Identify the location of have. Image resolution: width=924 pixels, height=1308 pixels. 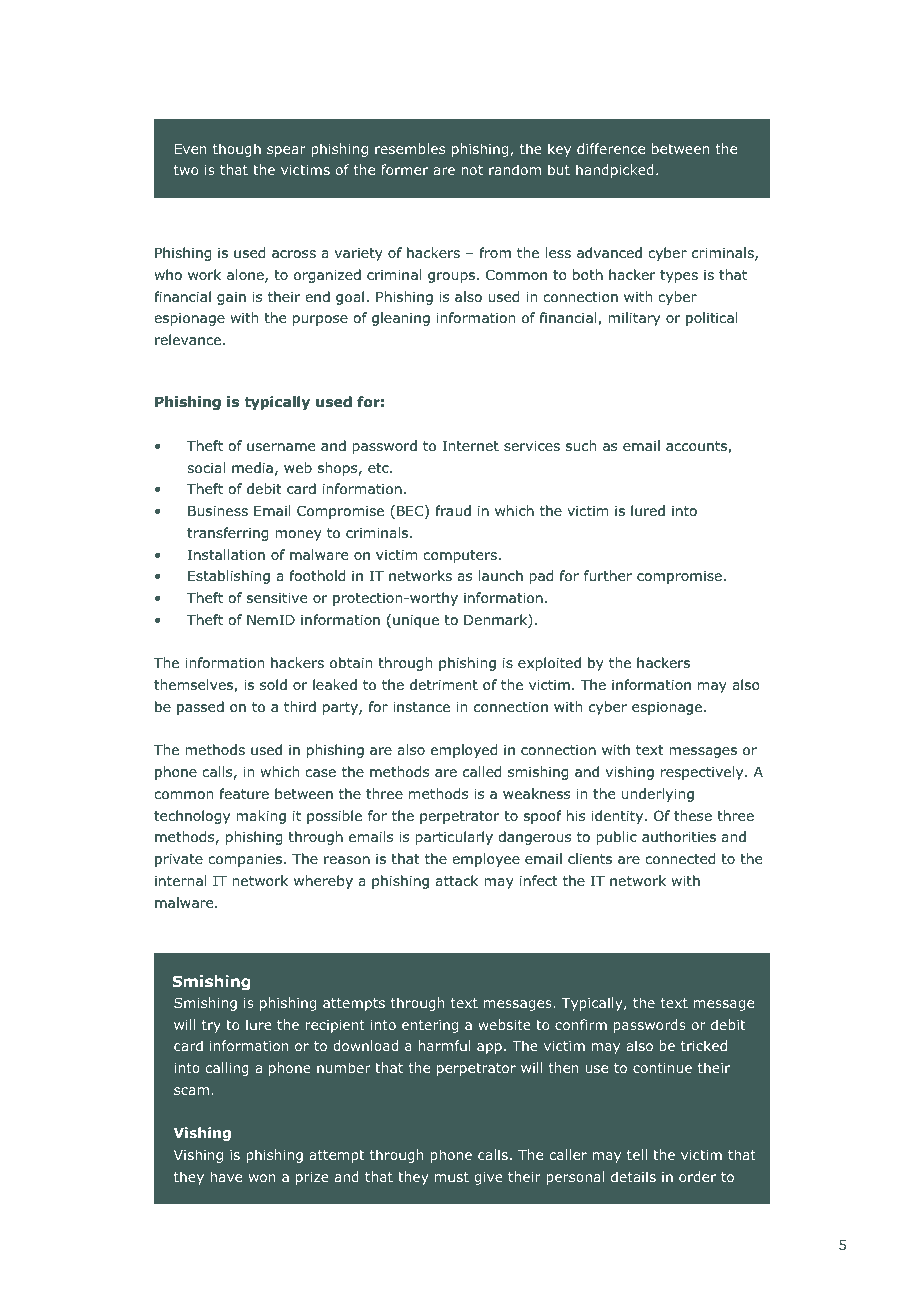
(226, 1176).
